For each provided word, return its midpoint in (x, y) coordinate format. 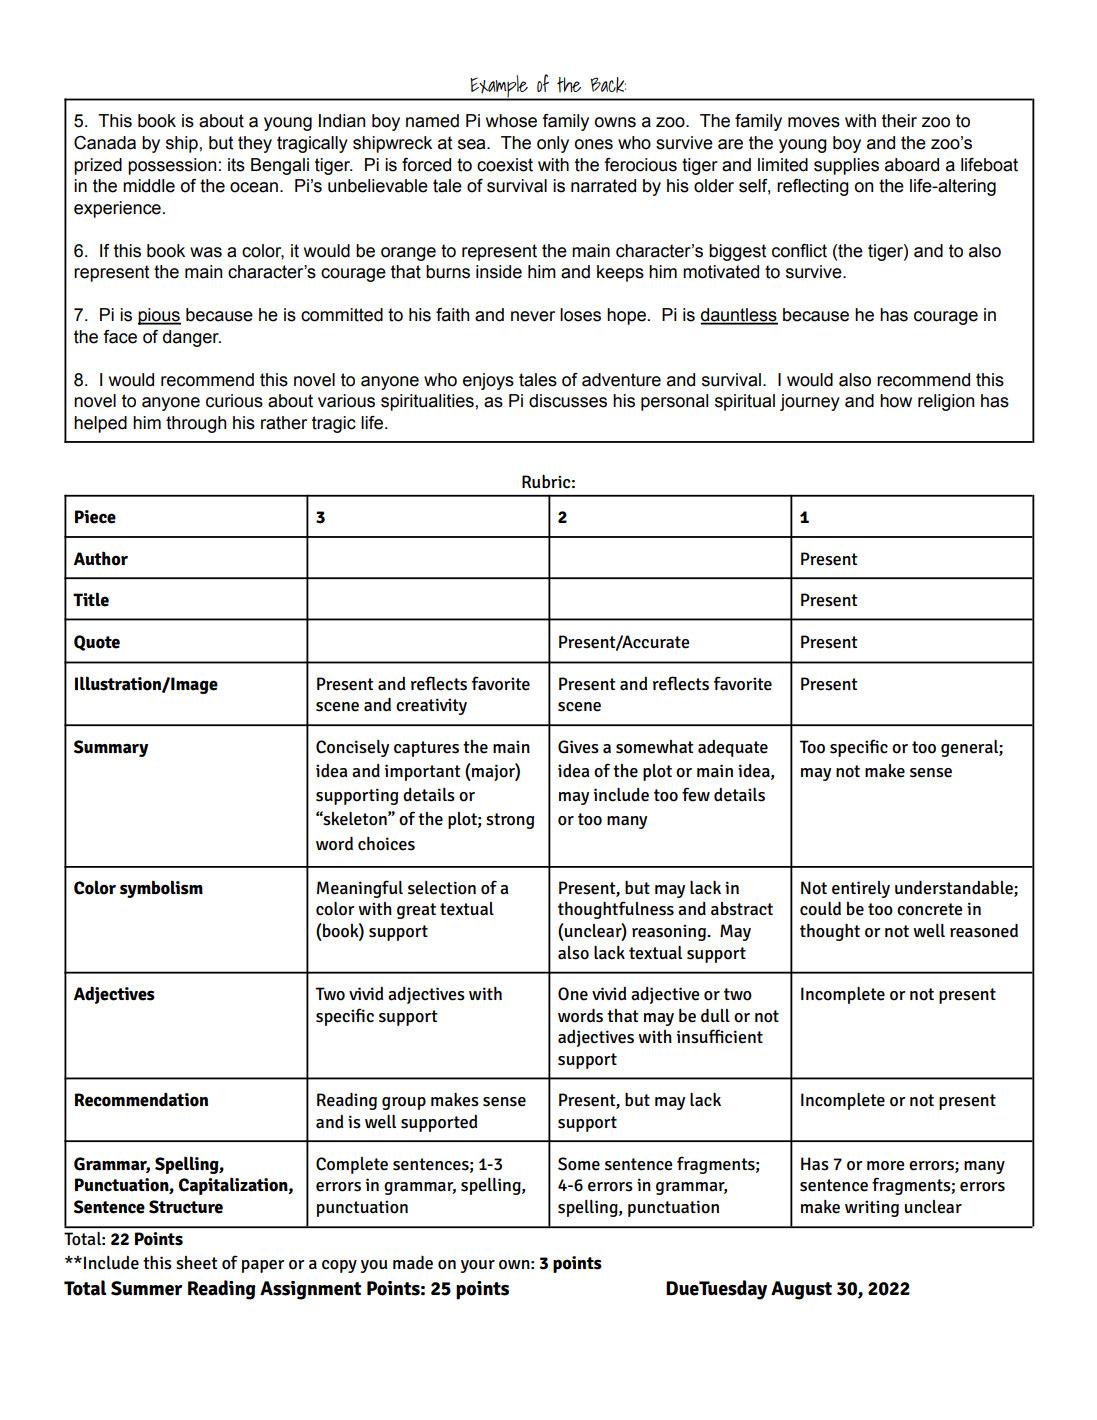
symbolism (161, 889)
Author (101, 558)
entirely (861, 889)
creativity (431, 706)
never (533, 316)
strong (510, 821)
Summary (111, 748)
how (896, 401)
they (255, 144)
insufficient (720, 1036)
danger (192, 338)
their (899, 121)
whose (511, 121)
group (404, 1103)
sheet (197, 1263)
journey (810, 402)
